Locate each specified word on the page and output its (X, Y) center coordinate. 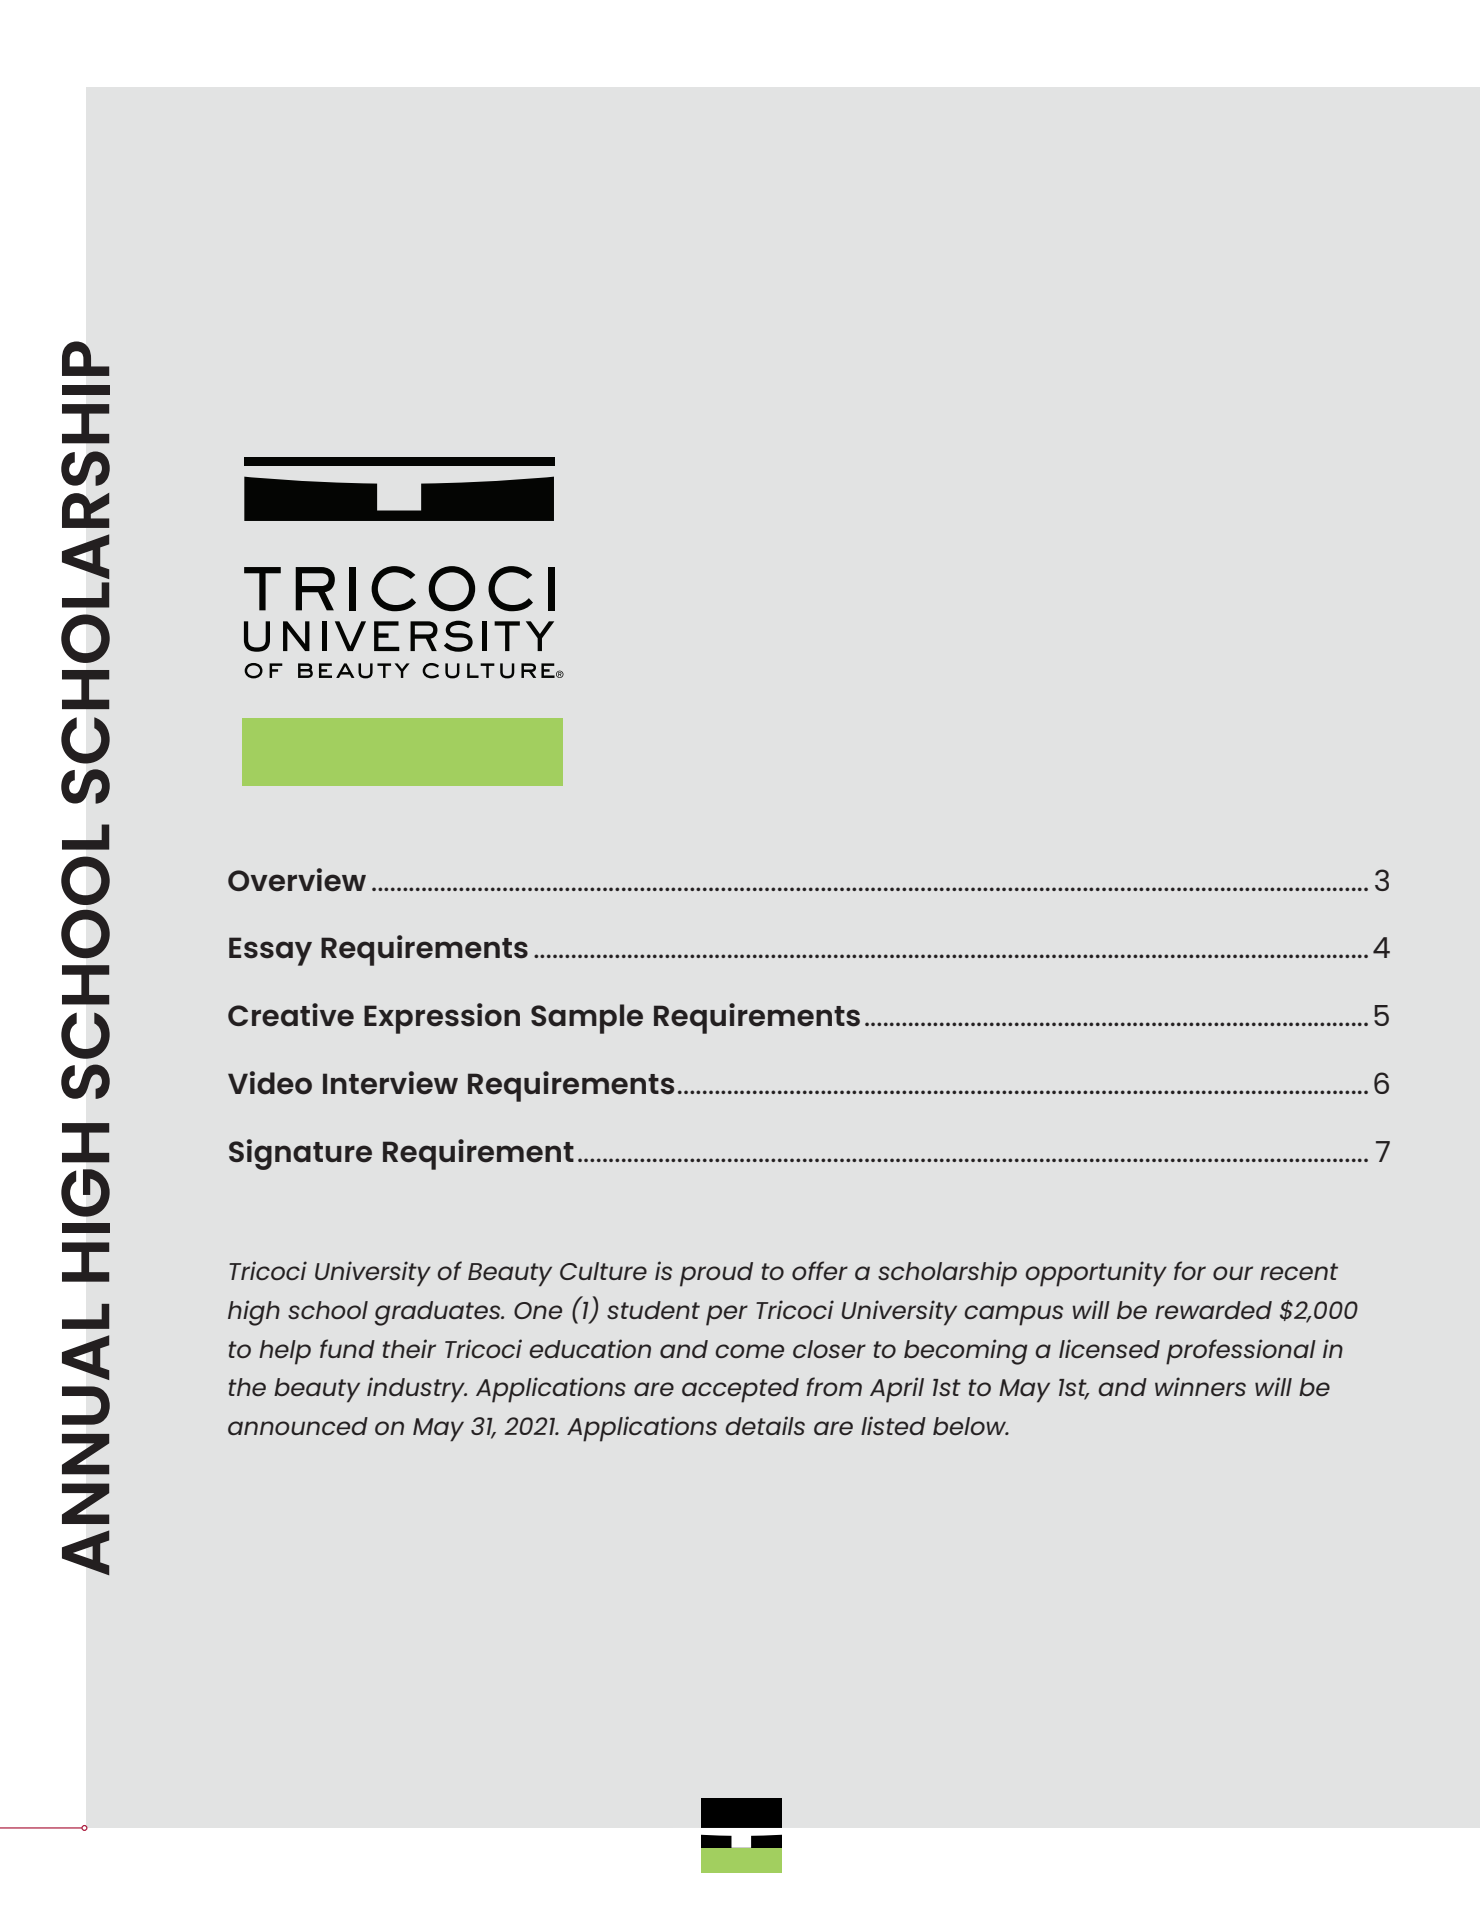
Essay (270, 951)
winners (1200, 1386)
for (1190, 1270)
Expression (442, 1018)
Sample (587, 1019)
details (765, 1425)
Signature (300, 1154)
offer (820, 1270)
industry (417, 1390)
